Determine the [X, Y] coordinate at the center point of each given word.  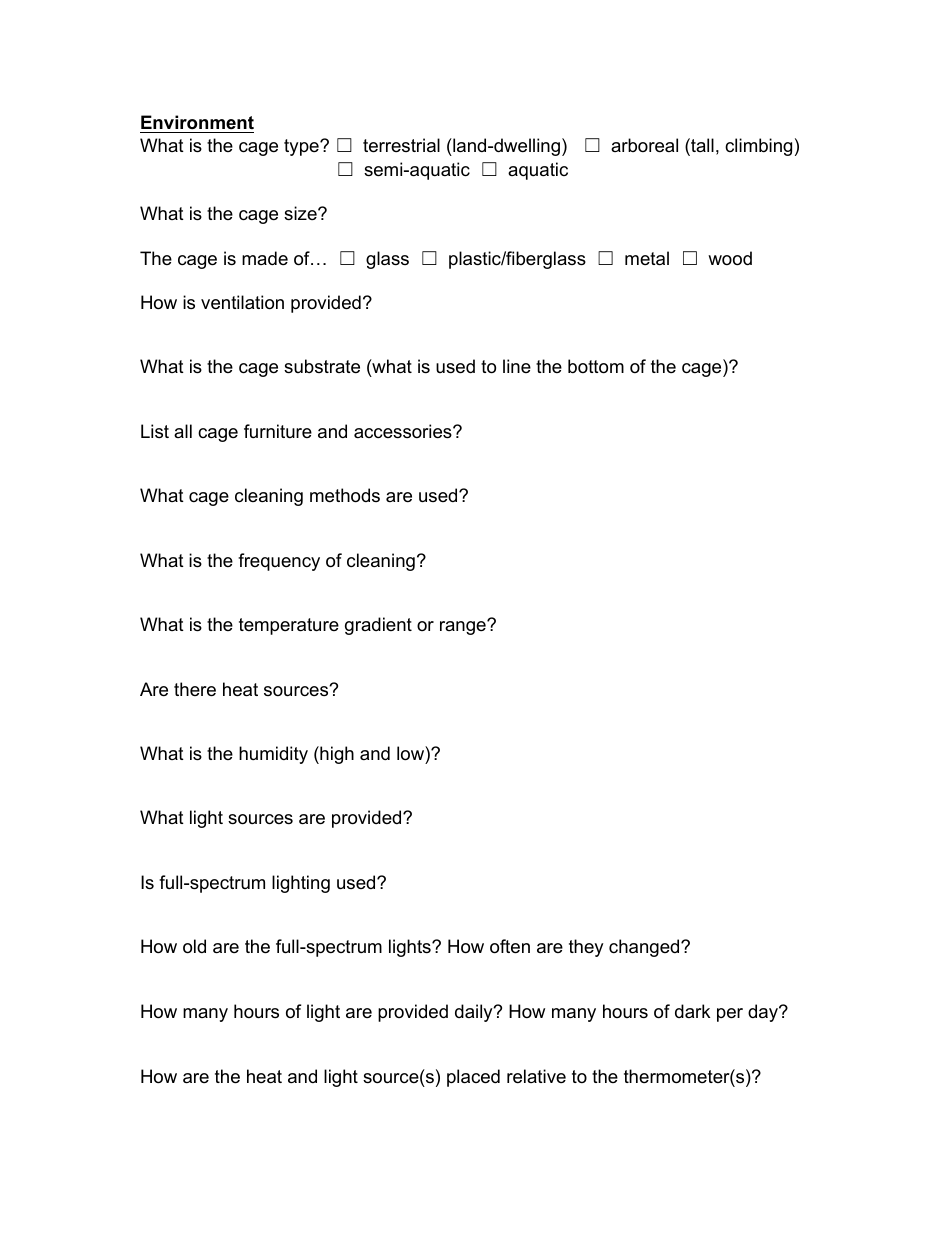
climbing [758, 147]
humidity [273, 755]
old [194, 946]
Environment [197, 122]
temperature [289, 626]
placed [473, 1078]
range [464, 627]
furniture [278, 431]
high [336, 755]
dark [692, 1011]
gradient [378, 626]
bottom [596, 366]
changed [645, 948]
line [517, 366]
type [302, 147]
